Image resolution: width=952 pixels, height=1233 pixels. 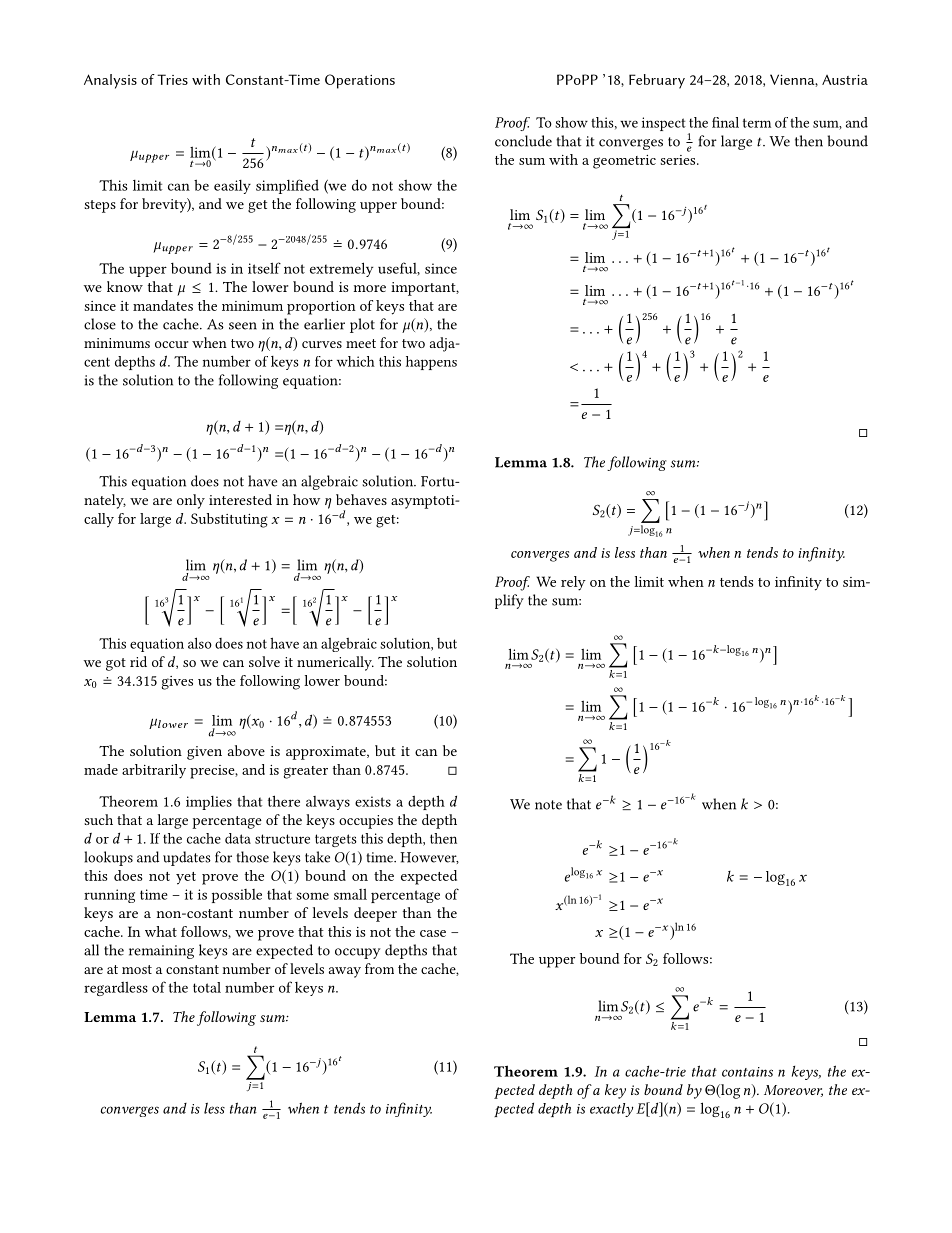 I want to click on conclude, so click(x=523, y=141).
